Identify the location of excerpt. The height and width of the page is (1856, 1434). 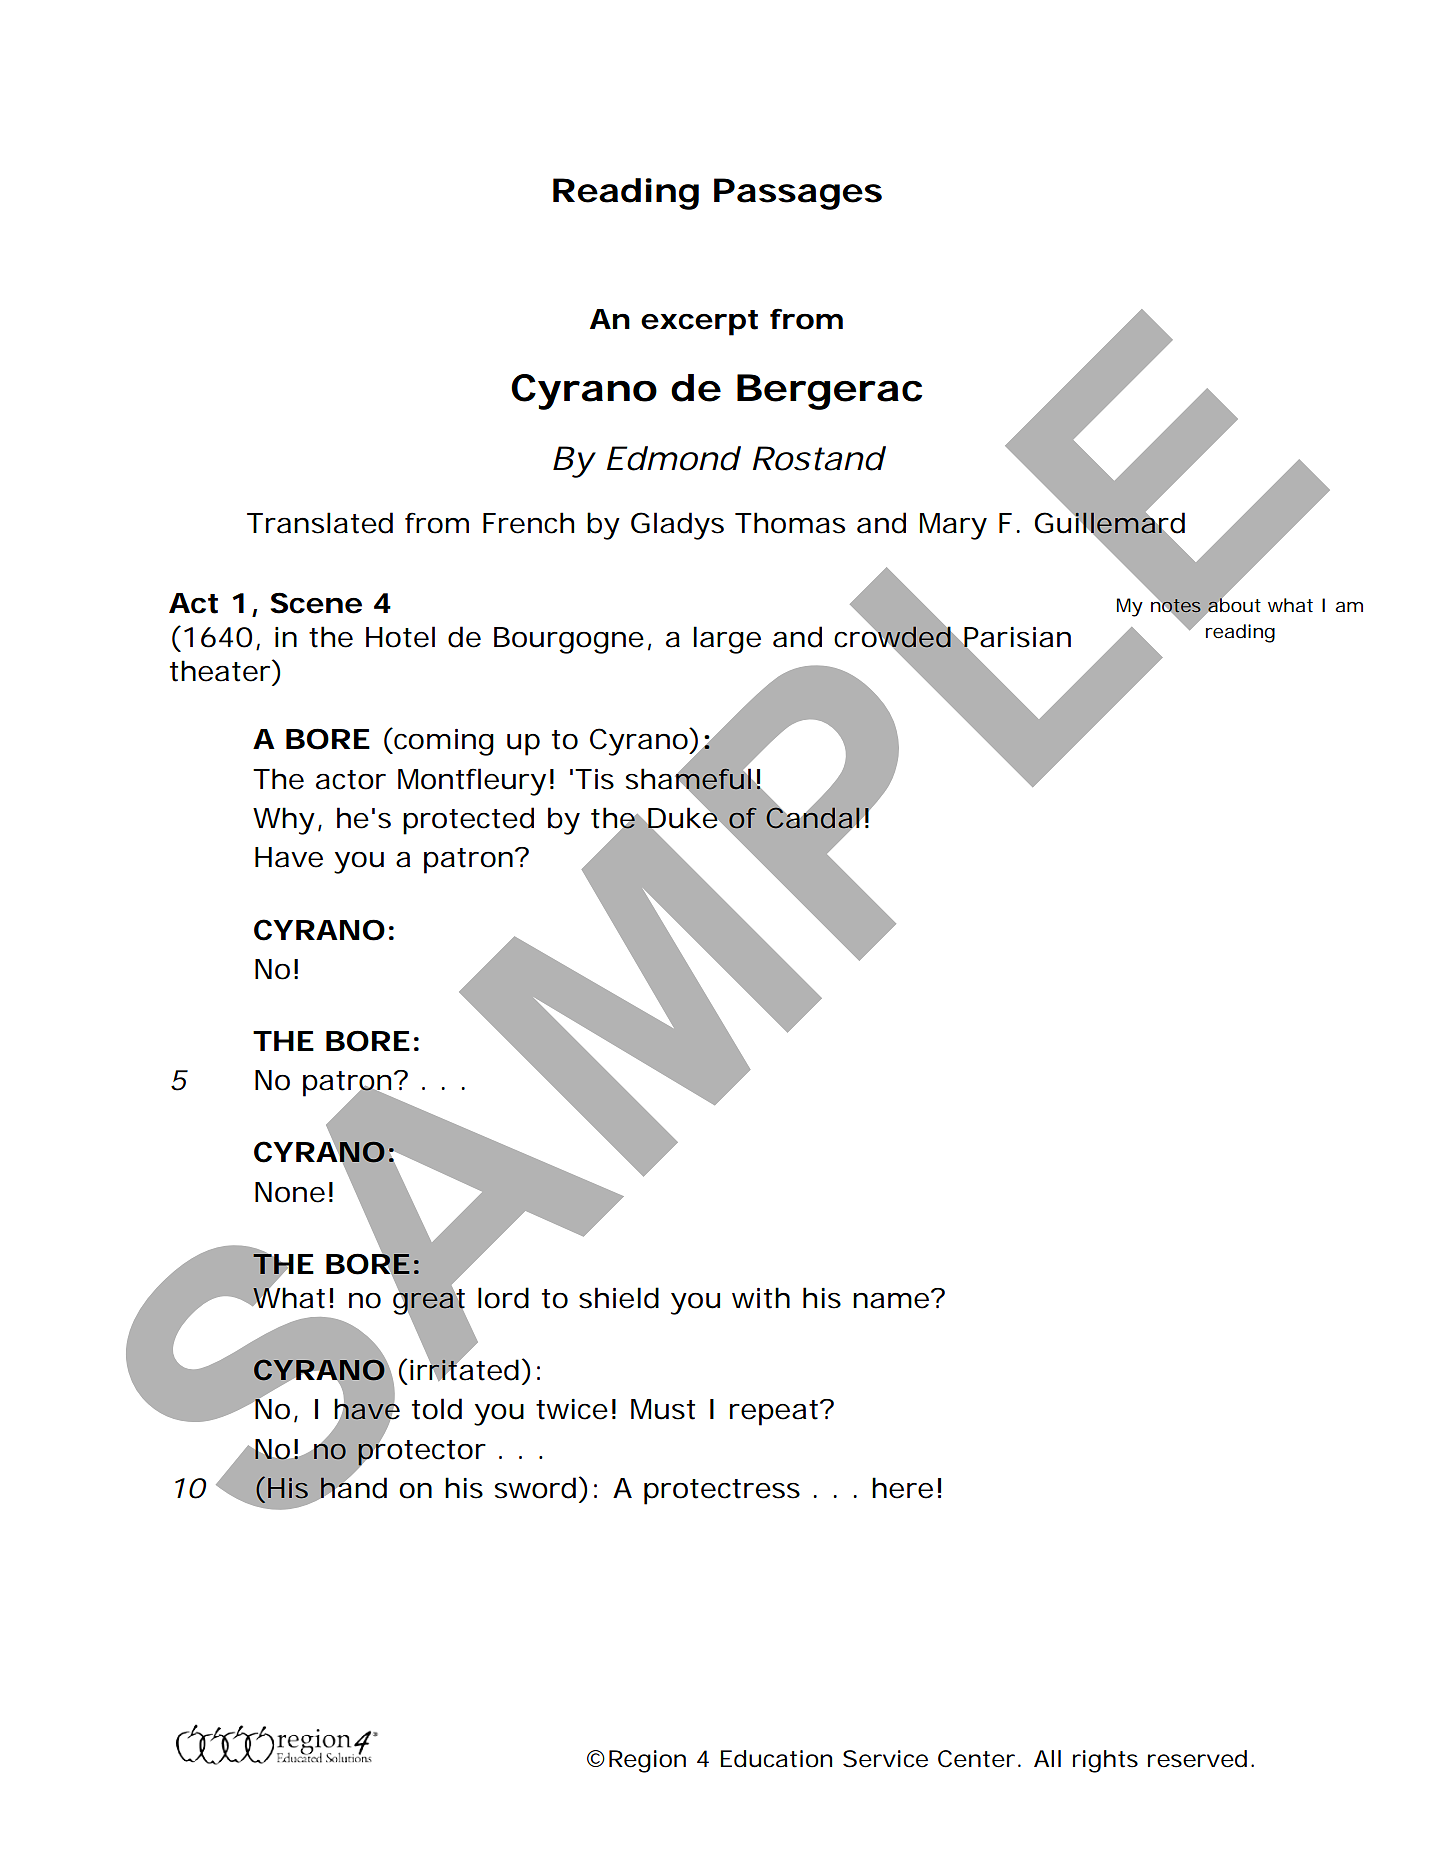
(699, 323).
